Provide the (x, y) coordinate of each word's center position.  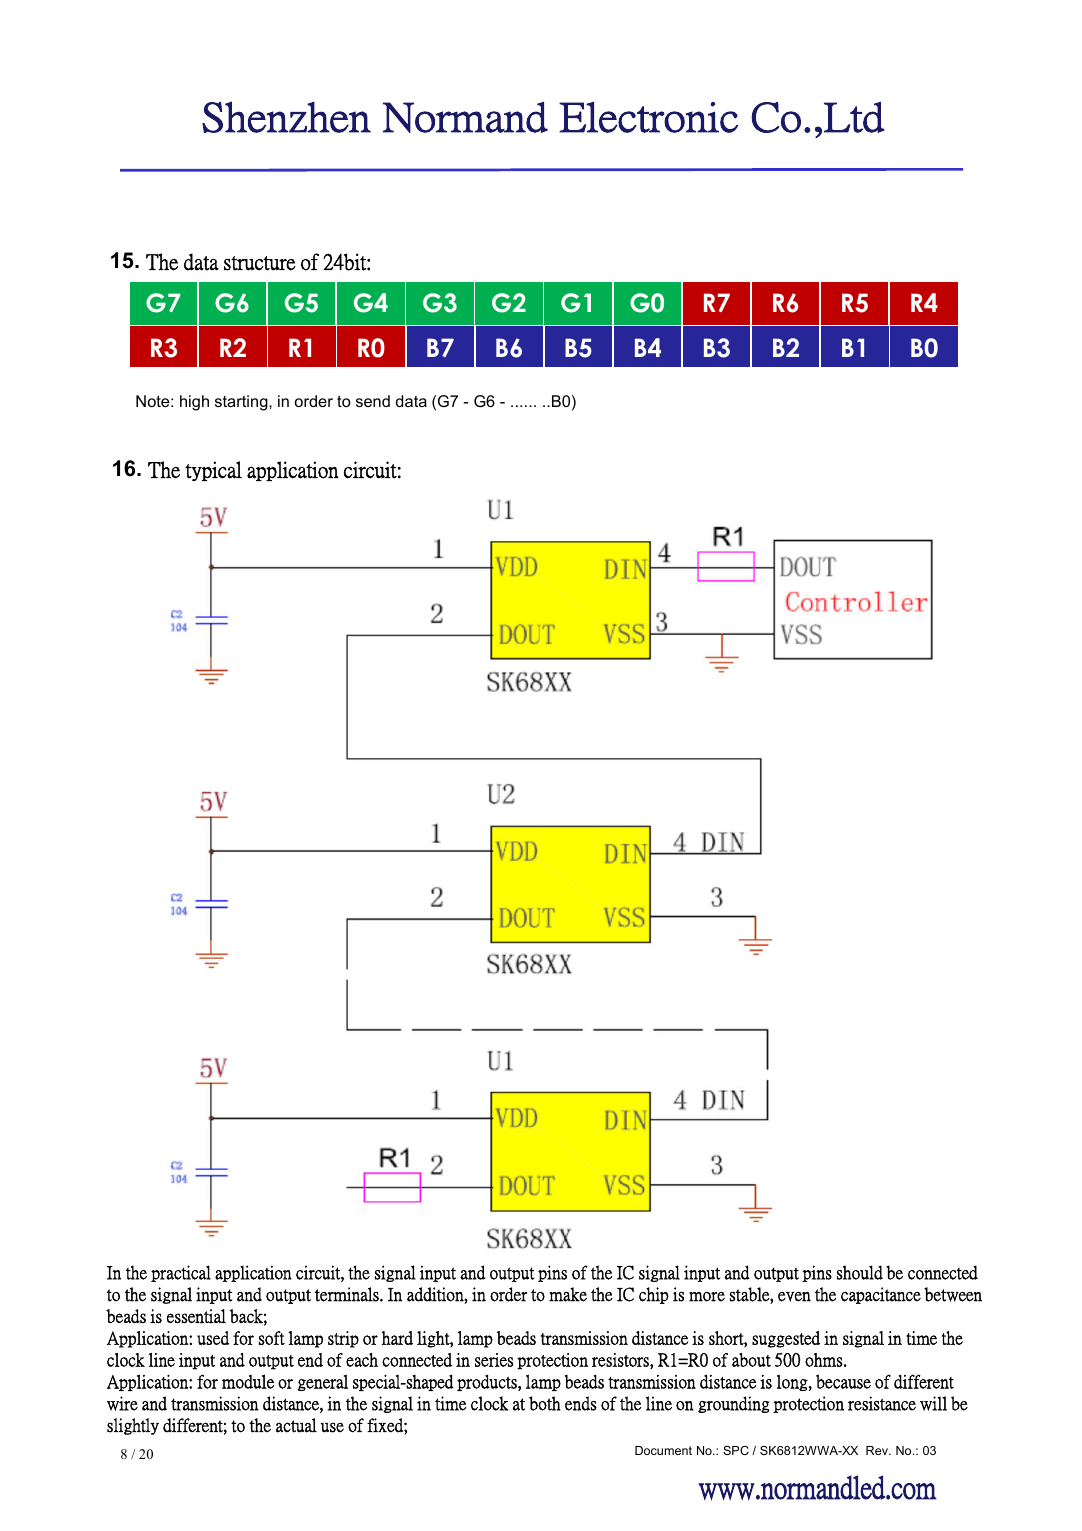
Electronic (648, 117)
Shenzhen (286, 117)
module (248, 1381)
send (373, 401)
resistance (882, 1403)
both (545, 1403)
